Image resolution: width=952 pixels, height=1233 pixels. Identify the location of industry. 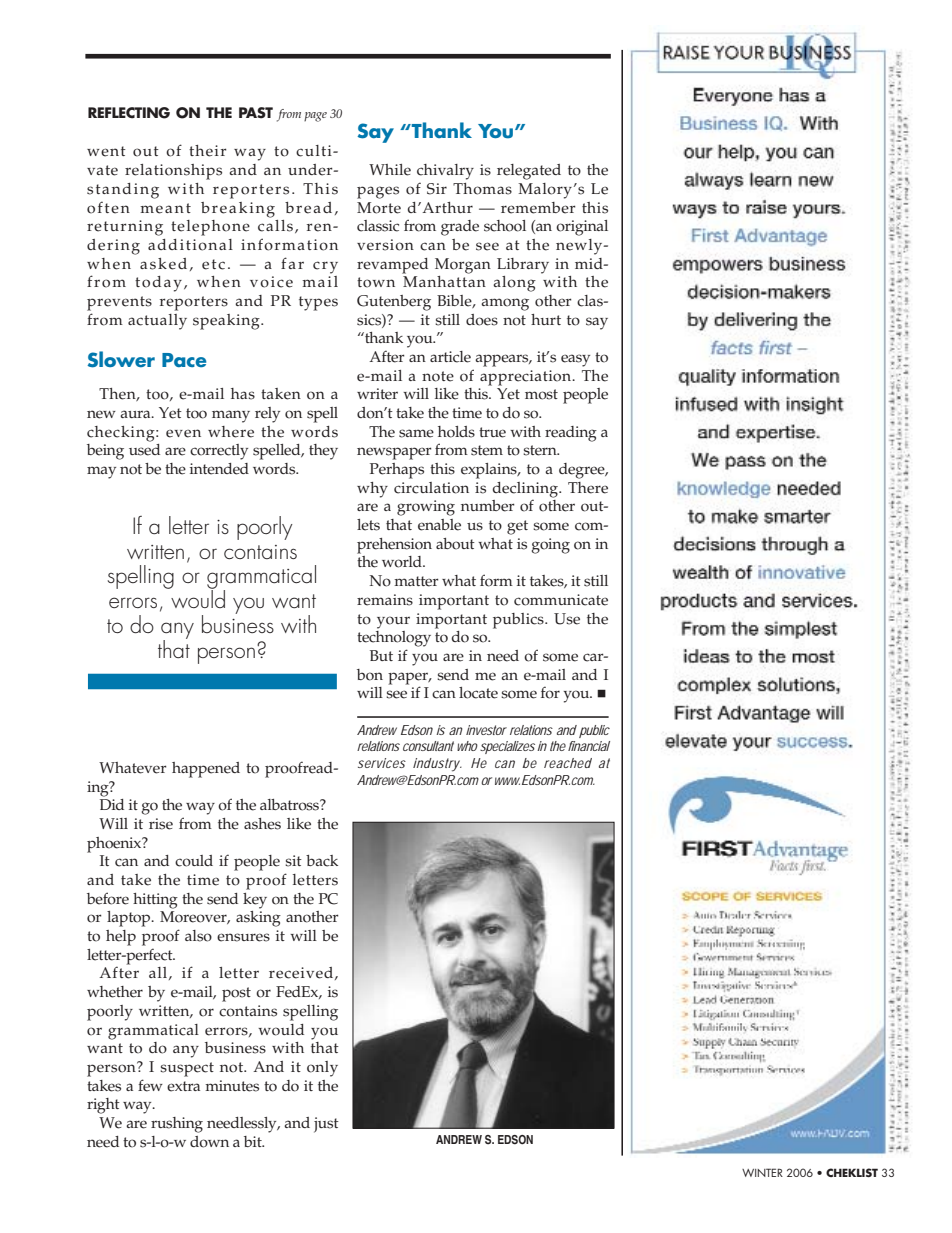
(437, 765).
